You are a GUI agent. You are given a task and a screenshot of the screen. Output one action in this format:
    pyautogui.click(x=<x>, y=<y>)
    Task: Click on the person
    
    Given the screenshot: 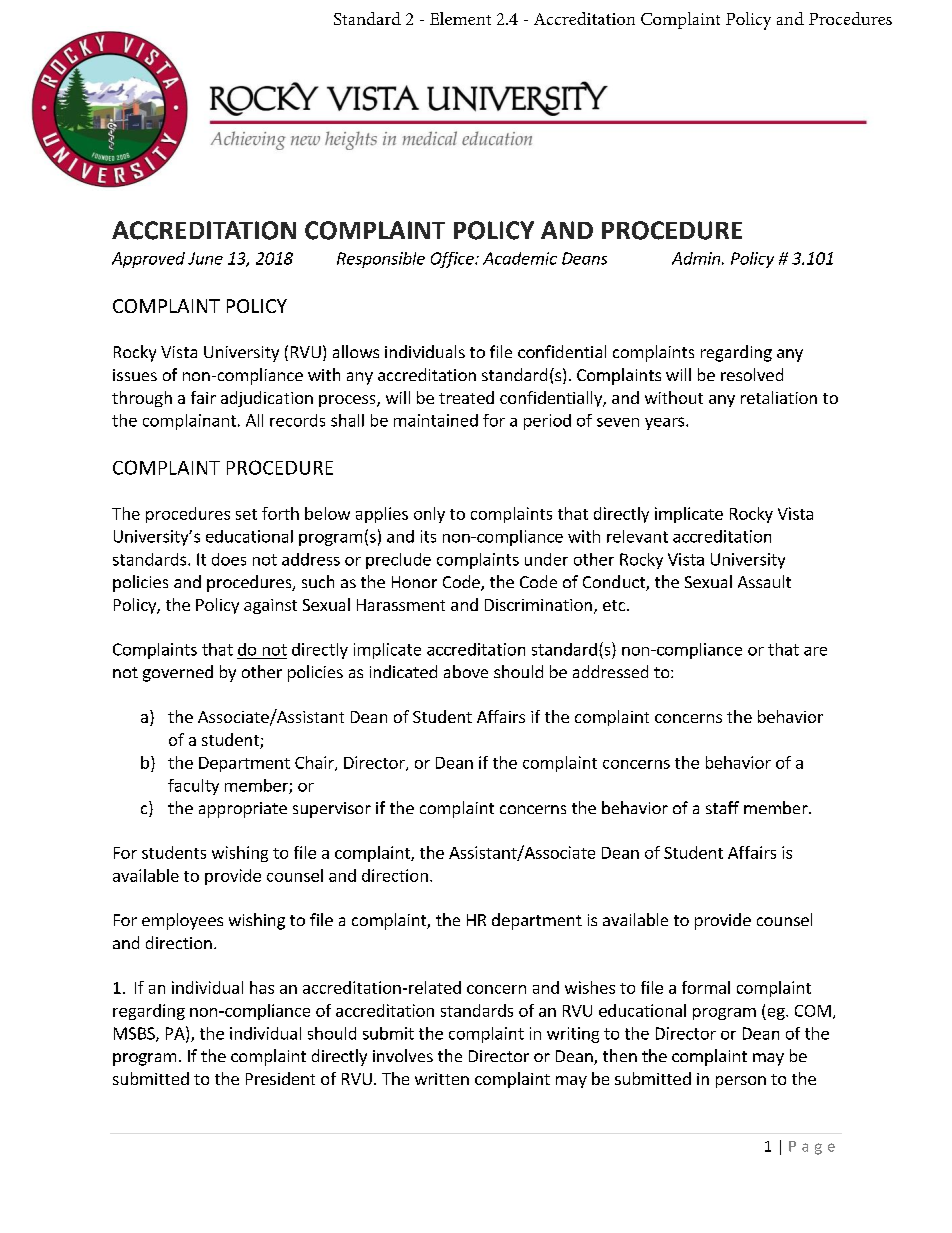 What is the action you would take?
    pyautogui.click(x=741, y=1082)
